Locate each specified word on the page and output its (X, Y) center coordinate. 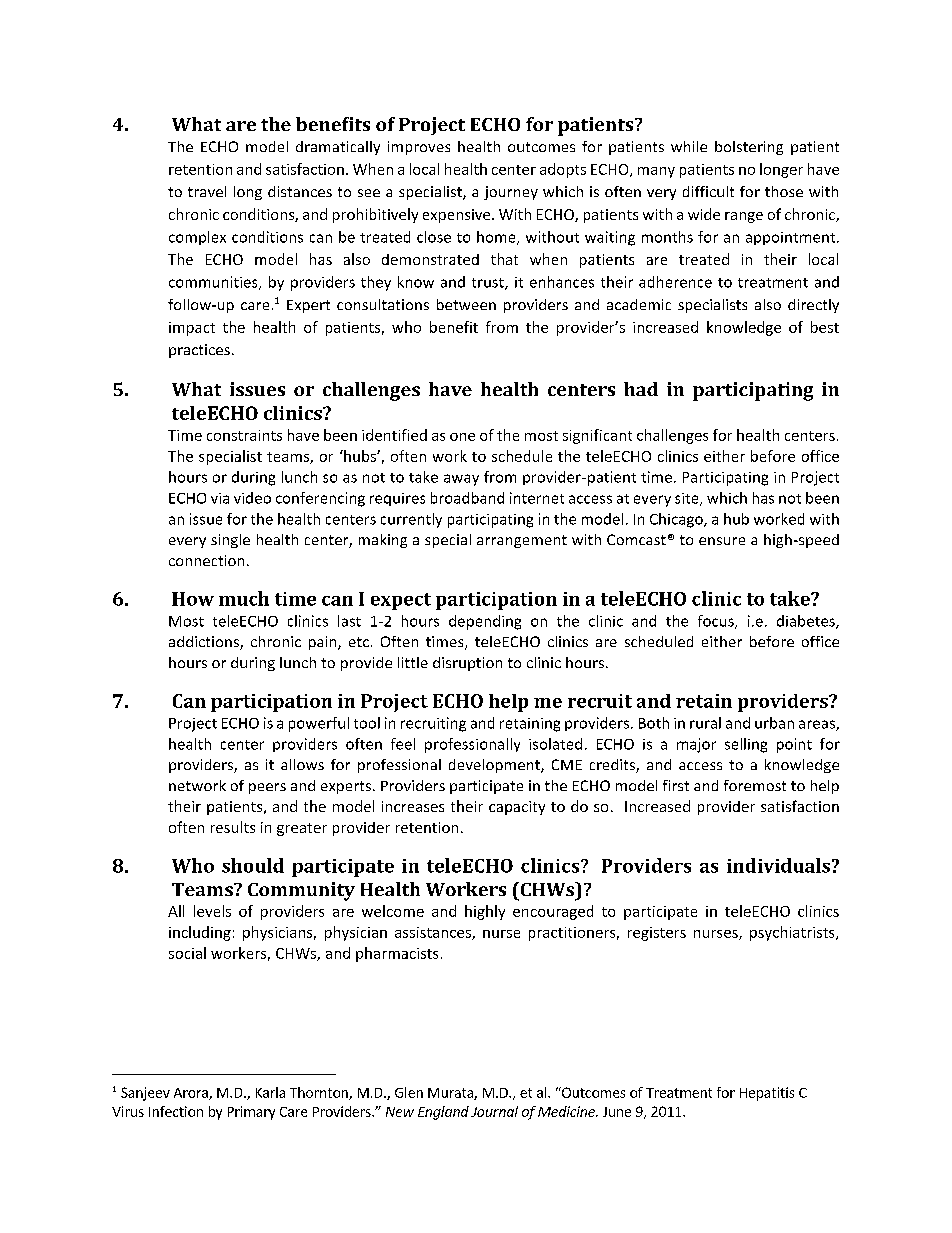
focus (717, 622)
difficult (708, 191)
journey (511, 193)
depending (485, 622)
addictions (205, 643)
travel (207, 191)
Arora (192, 1094)
